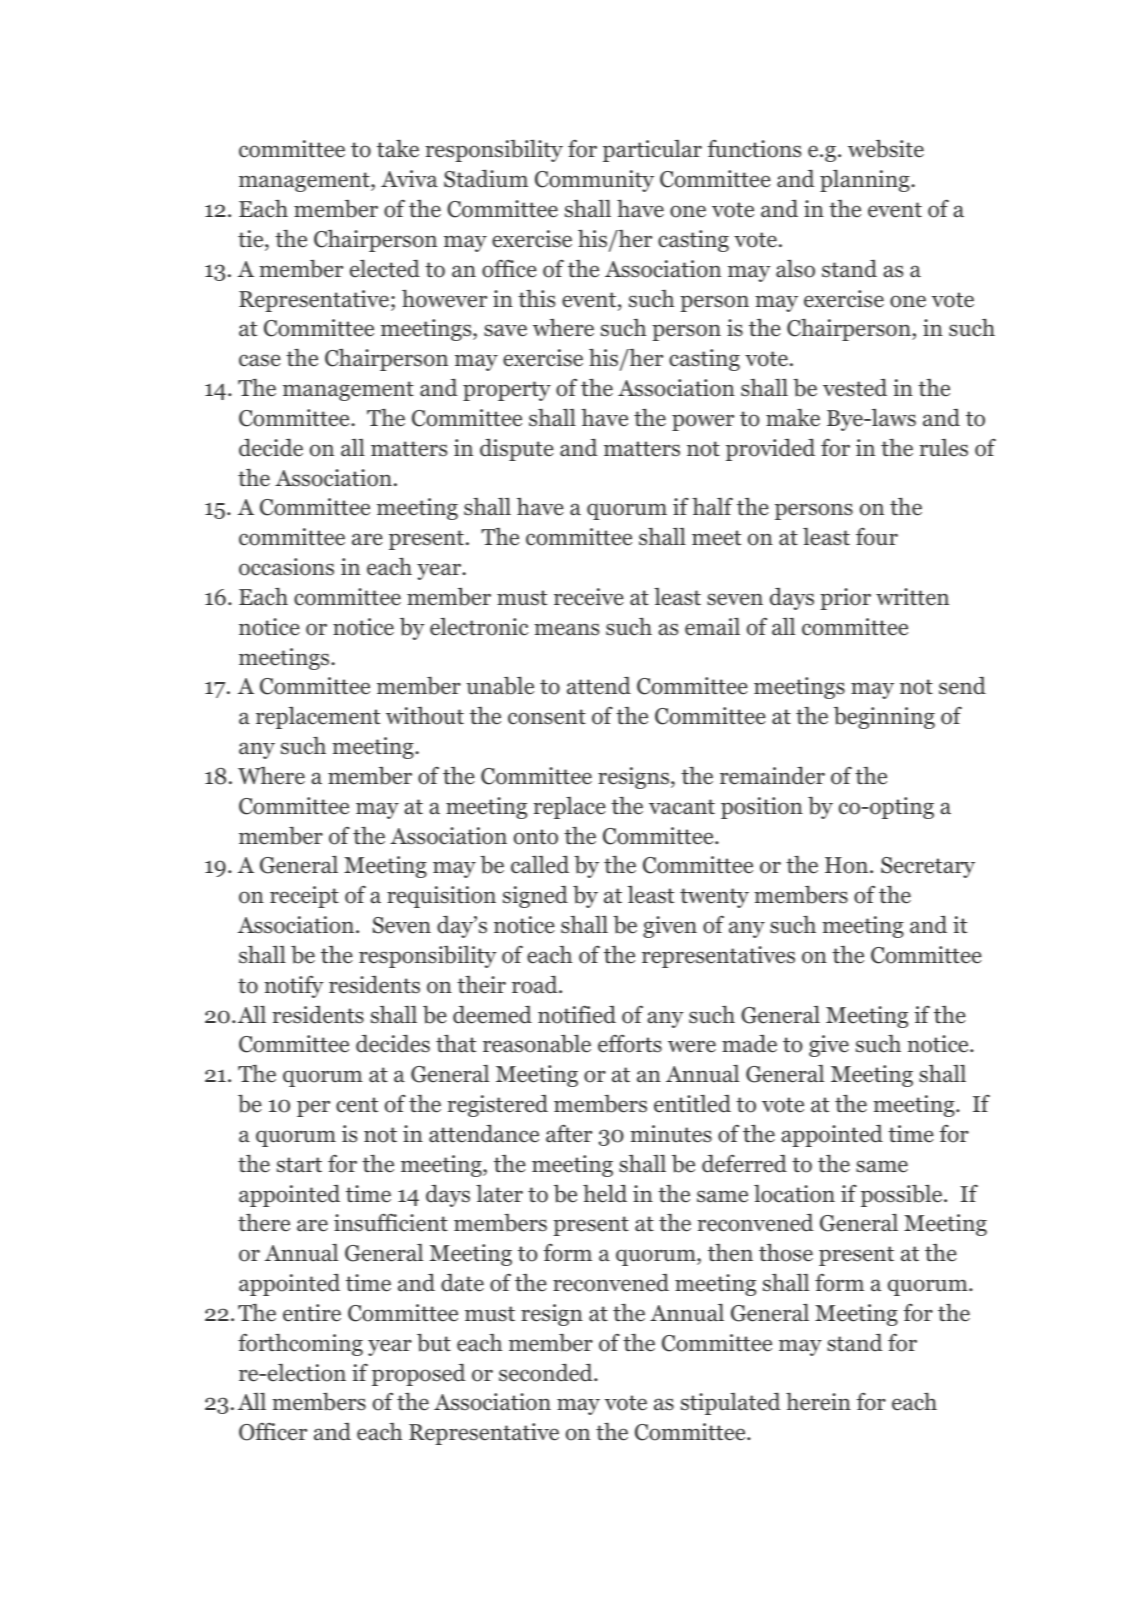  I want to click on Aviva, so click(409, 178).
